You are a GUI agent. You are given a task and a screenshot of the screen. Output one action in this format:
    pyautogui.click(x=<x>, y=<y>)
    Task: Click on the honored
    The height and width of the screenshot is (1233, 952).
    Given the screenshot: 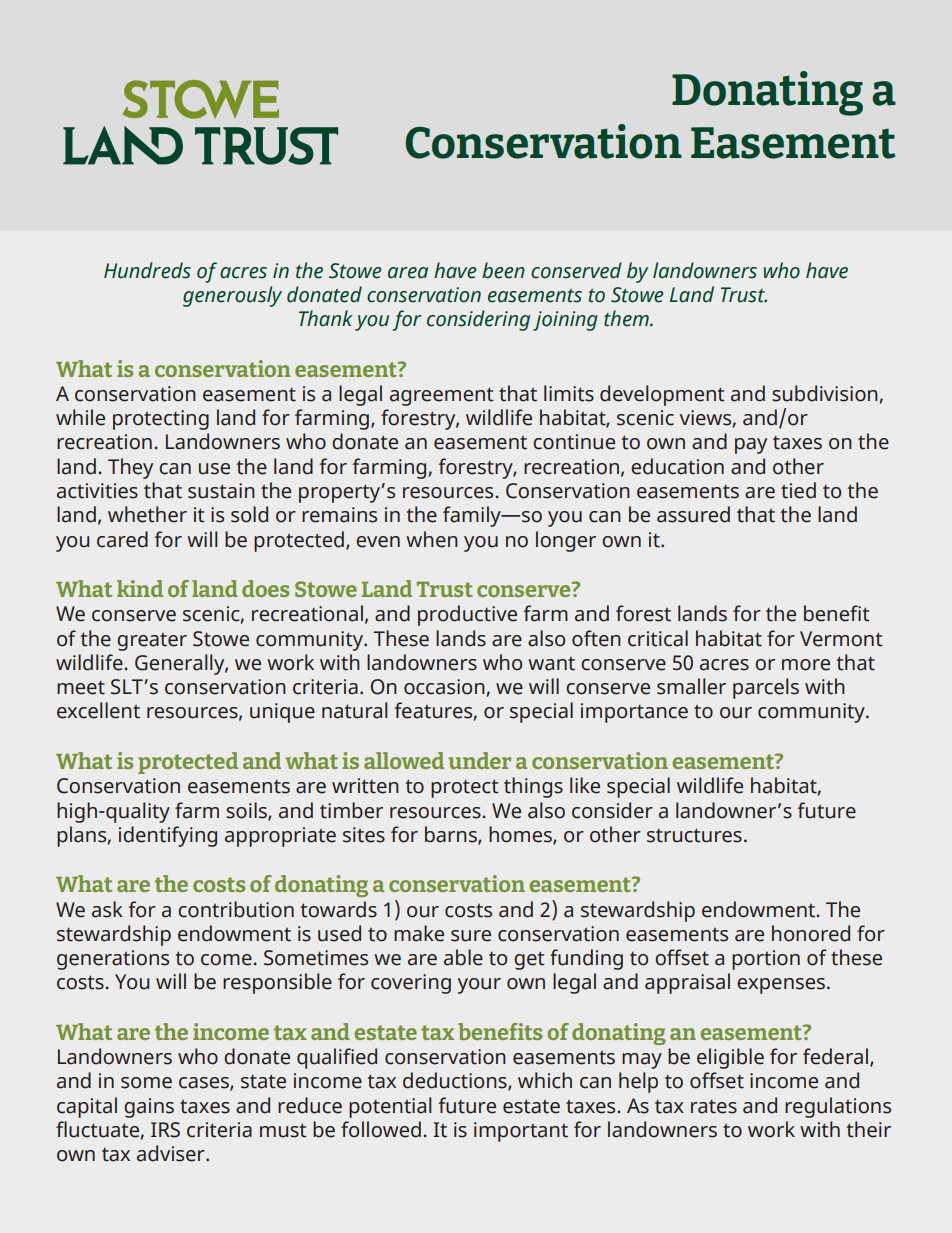 What is the action you would take?
    pyautogui.click(x=811, y=933)
